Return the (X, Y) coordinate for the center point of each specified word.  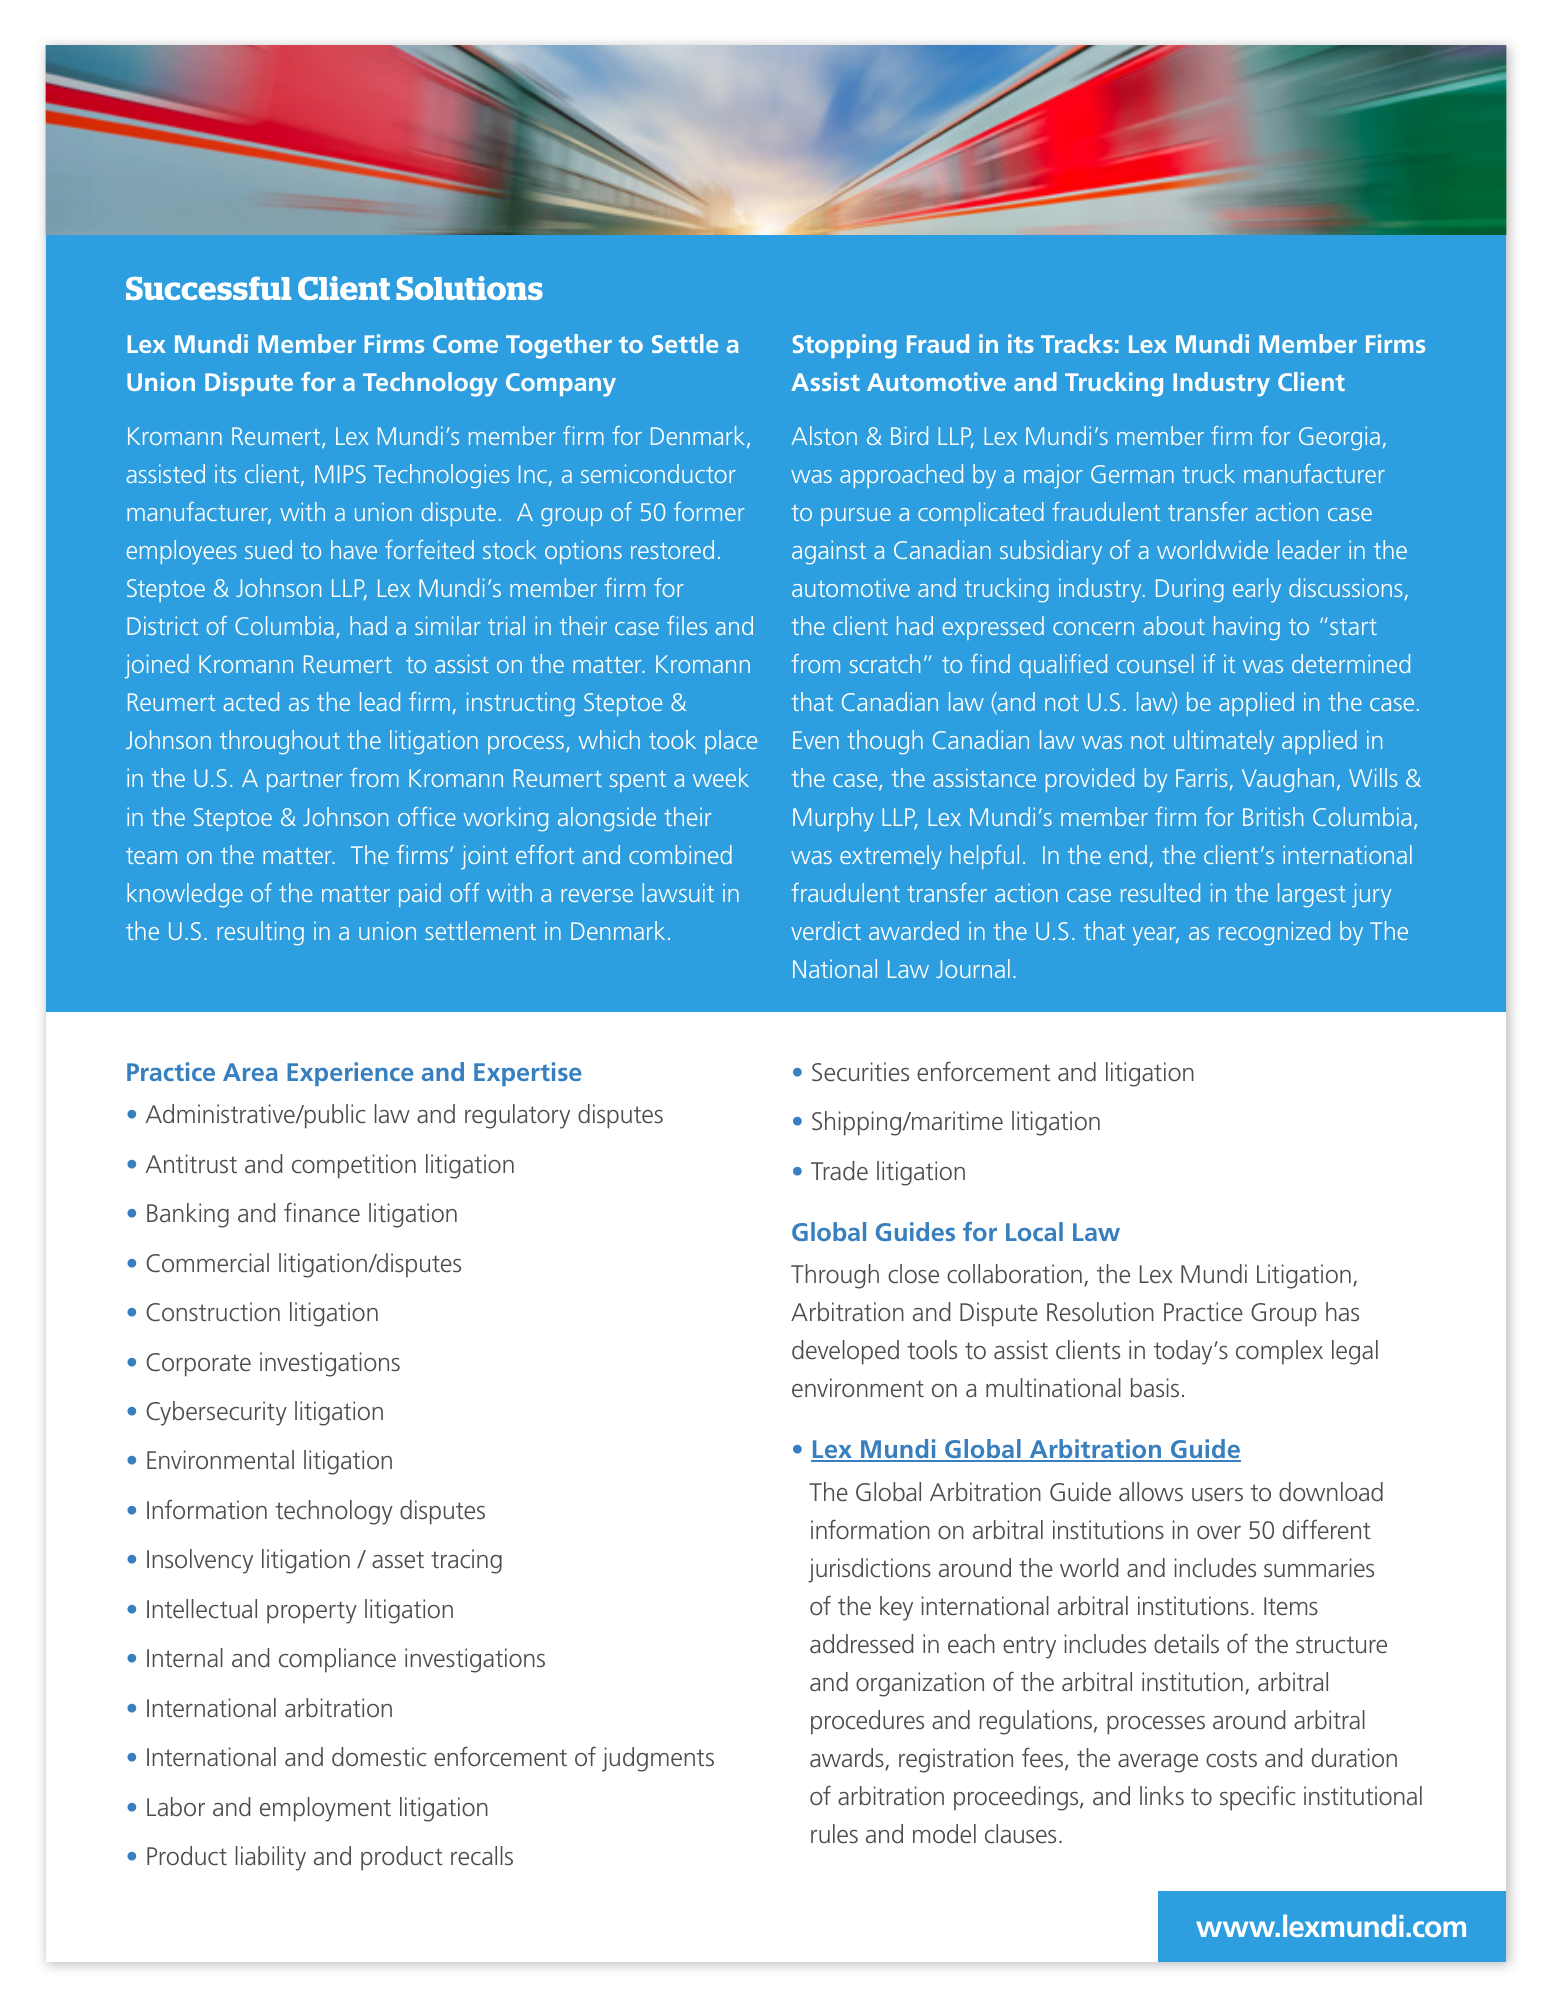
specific (1257, 1798)
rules (834, 1833)
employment (325, 1809)
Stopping (844, 346)
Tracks (1077, 343)
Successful (208, 288)
